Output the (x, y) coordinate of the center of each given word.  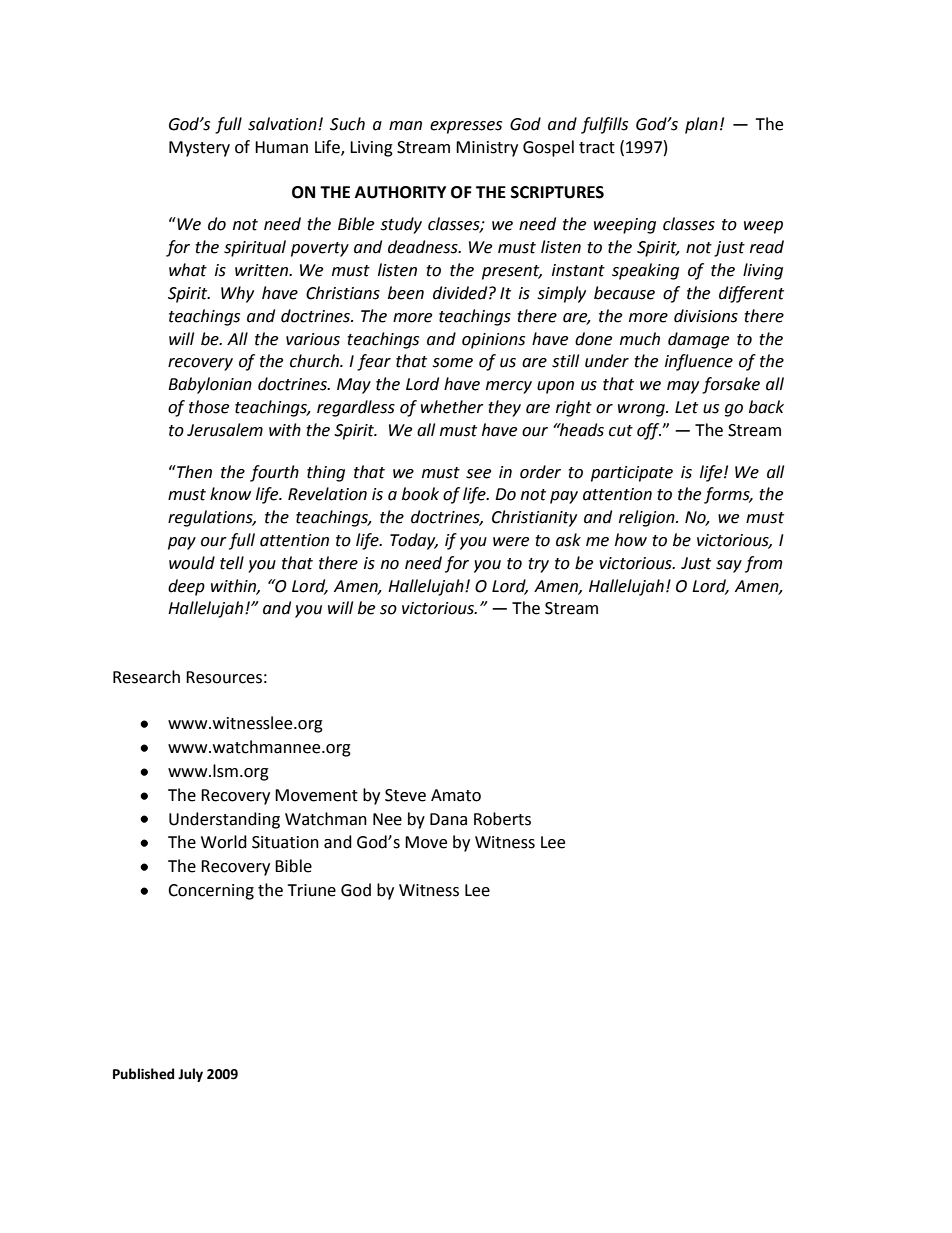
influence (699, 362)
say (729, 566)
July (190, 1075)
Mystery (199, 149)
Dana (448, 819)
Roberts (502, 819)
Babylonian (210, 385)
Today (414, 541)
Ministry (487, 149)
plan (701, 125)
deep (186, 587)
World (224, 842)
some (453, 363)
